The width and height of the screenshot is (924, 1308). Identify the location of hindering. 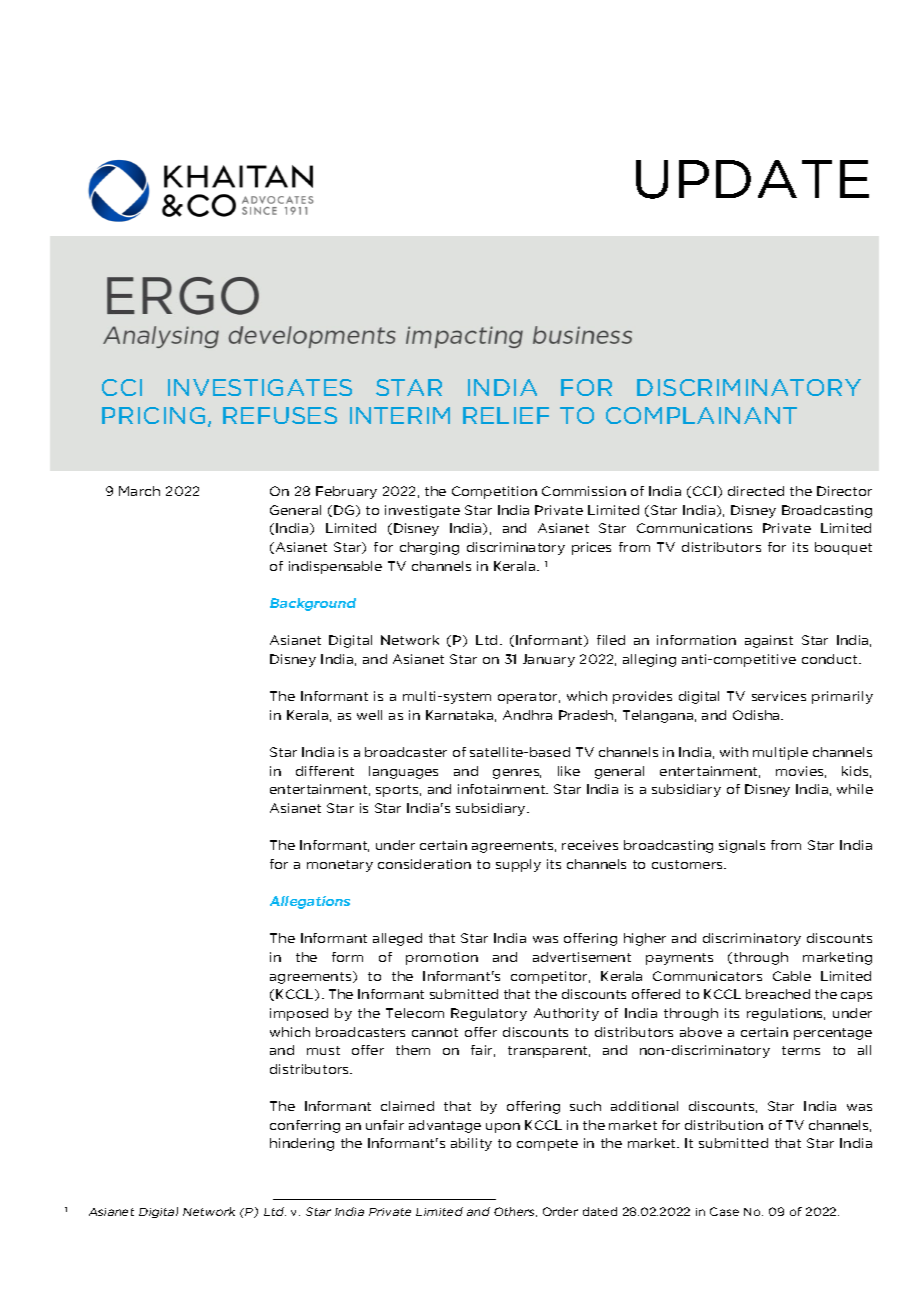
(302, 1144).
